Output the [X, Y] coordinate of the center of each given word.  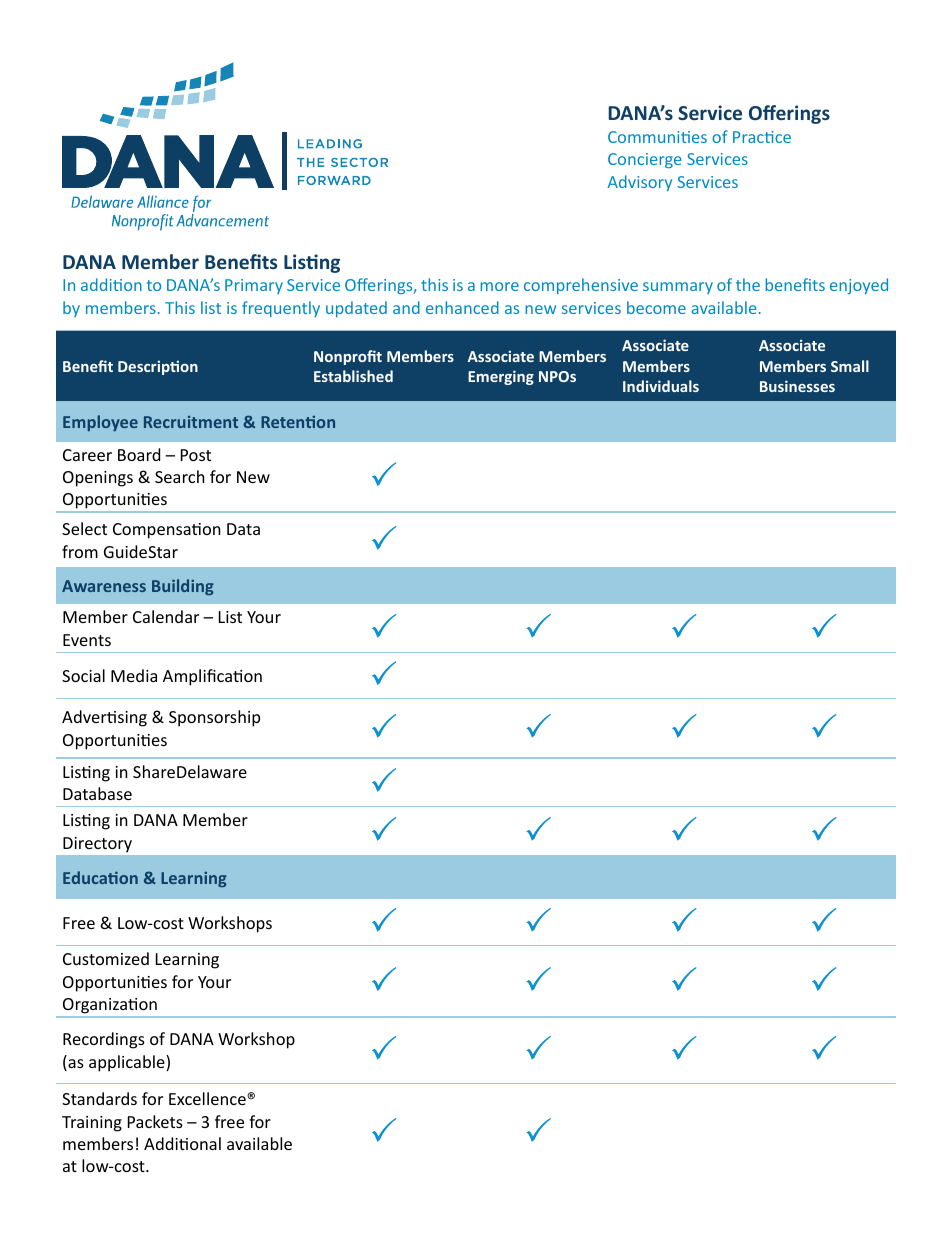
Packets [155, 1121]
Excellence [208, 1098]
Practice [762, 137]
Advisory [640, 183]
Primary [254, 286]
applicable [128, 1063]
